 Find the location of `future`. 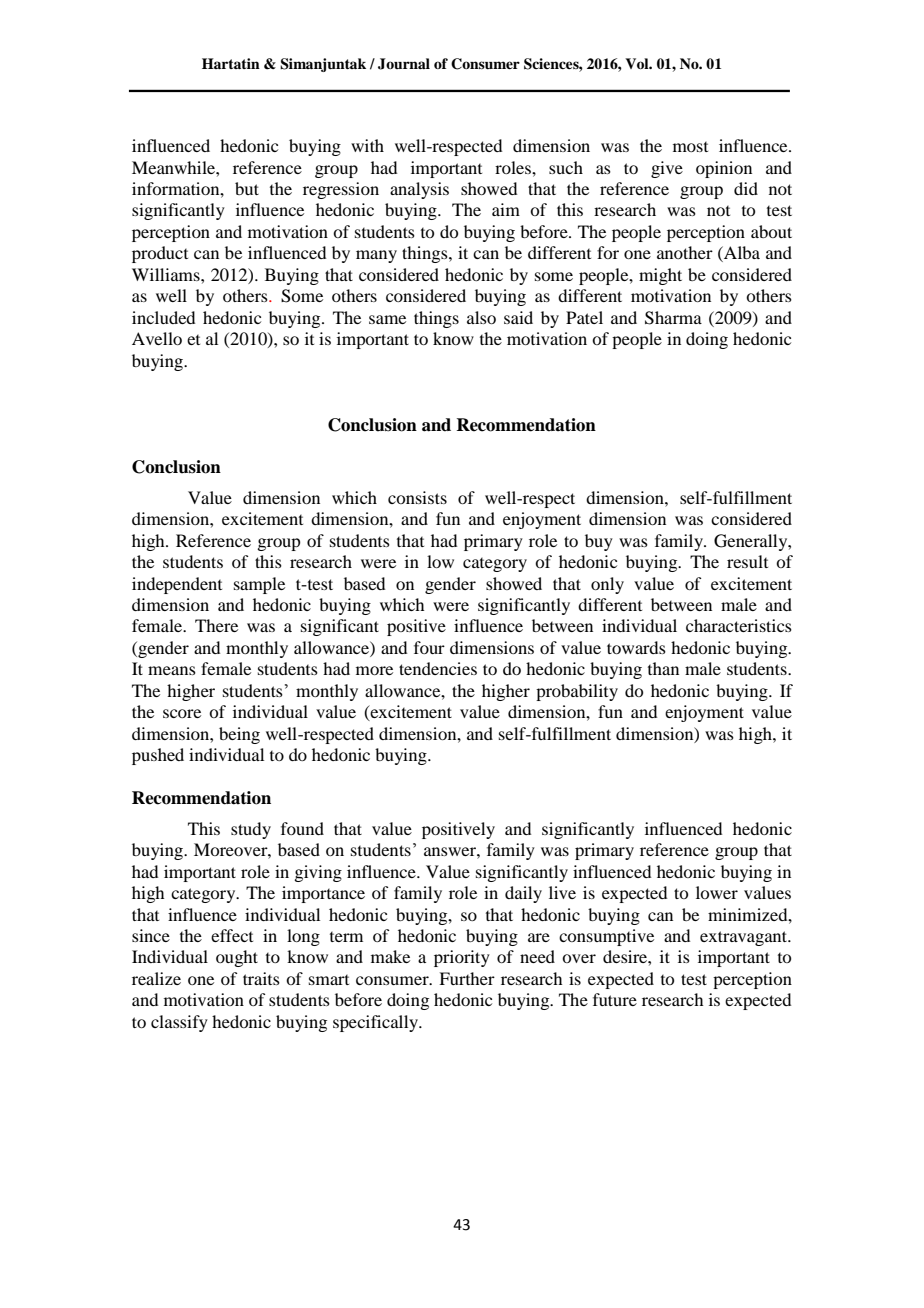

future is located at coordinates (615, 999).
